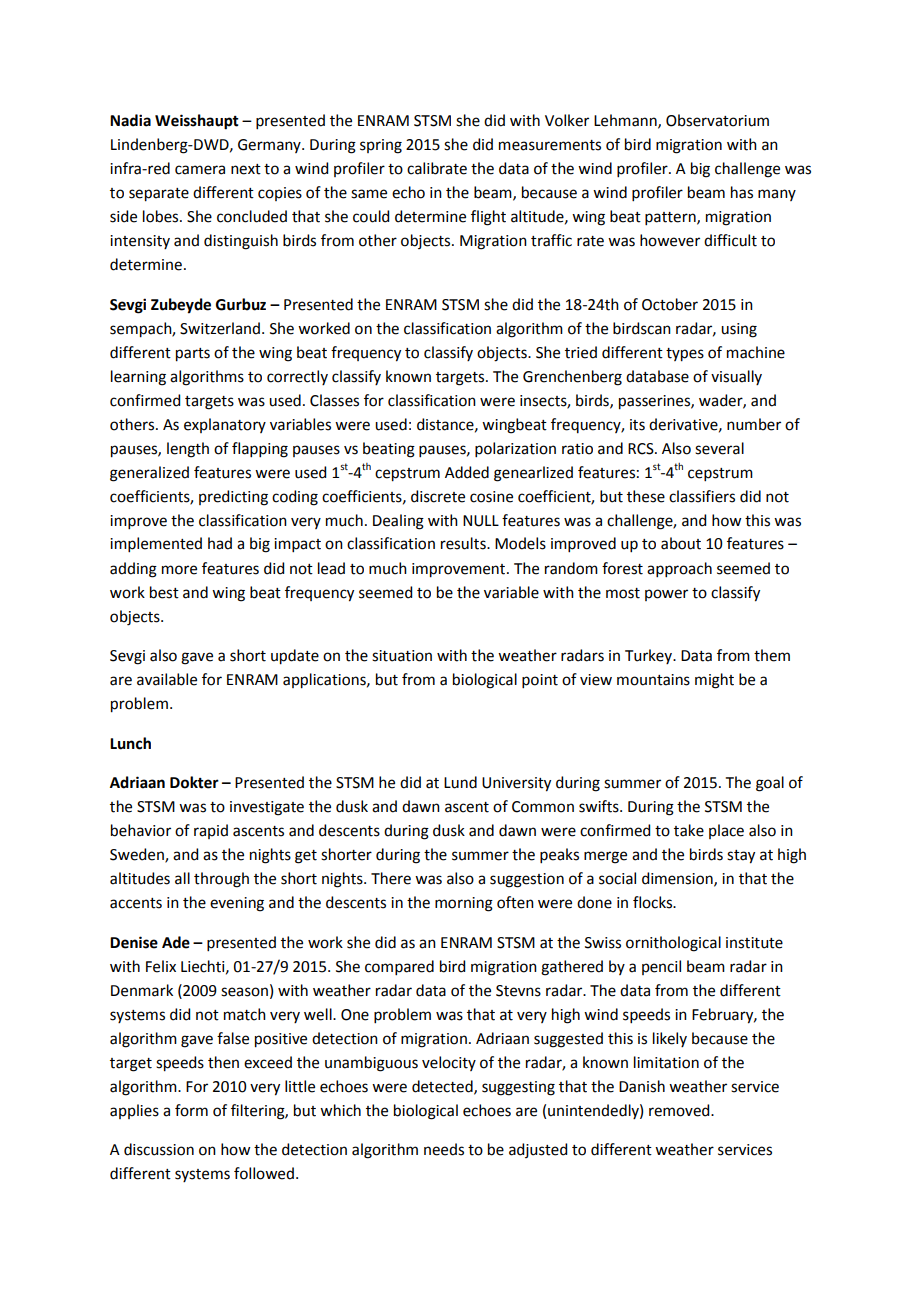 The image size is (924, 1308). Describe the element at coordinates (649, 656) in the screenshot. I see `Turkey` at that location.
